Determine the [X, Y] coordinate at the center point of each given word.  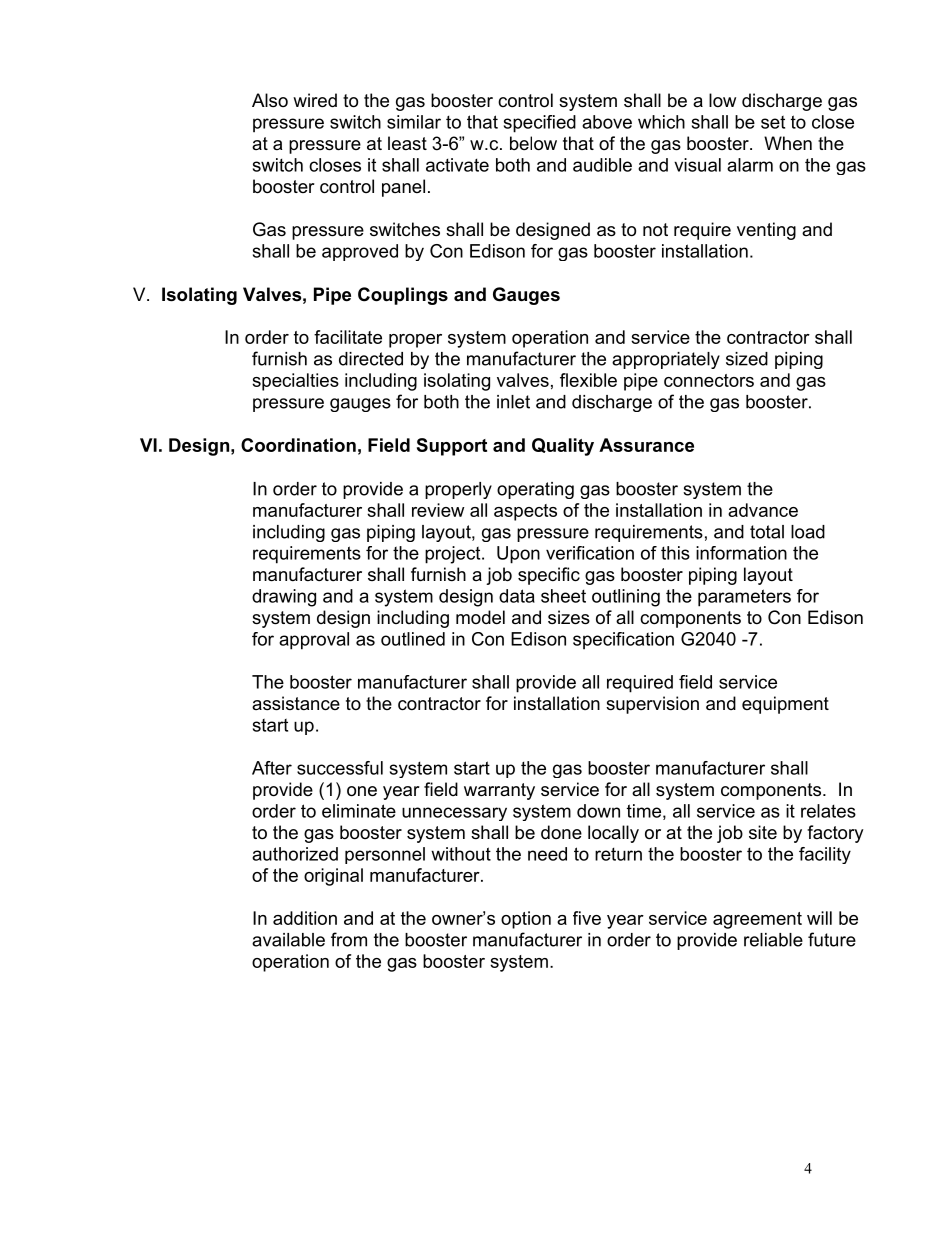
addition [305, 918]
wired [315, 100]
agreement [757, 920]
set [773, 122]
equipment [785, 705]
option [526, 920]
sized [747, 359]
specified [540, 124]
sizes [569, 617]
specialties [295, 382]
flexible [588, 380]
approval [314, 641]
